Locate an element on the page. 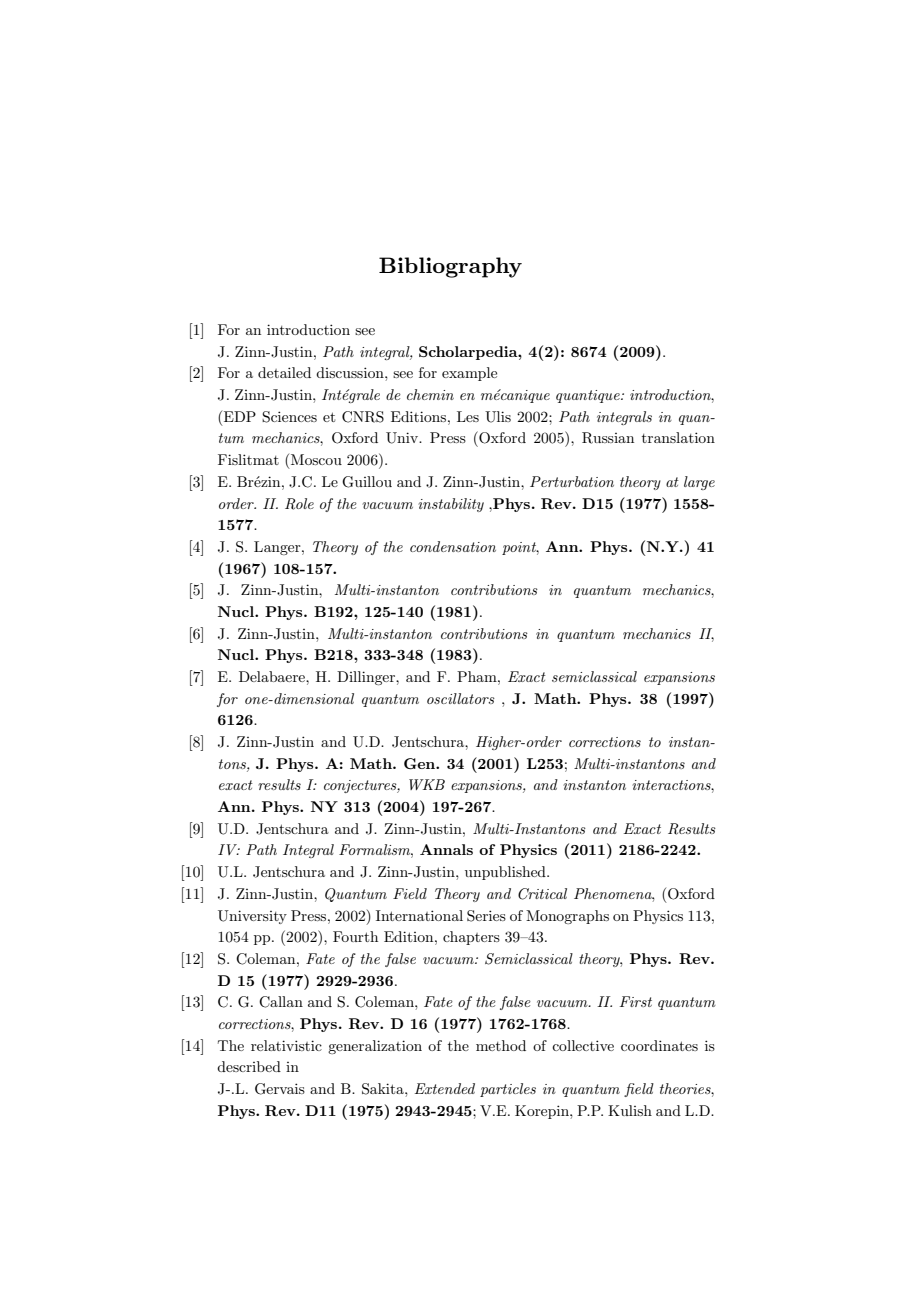 The height and width of the page is (1308, 924). Role is located at coordinates (299, 504).
